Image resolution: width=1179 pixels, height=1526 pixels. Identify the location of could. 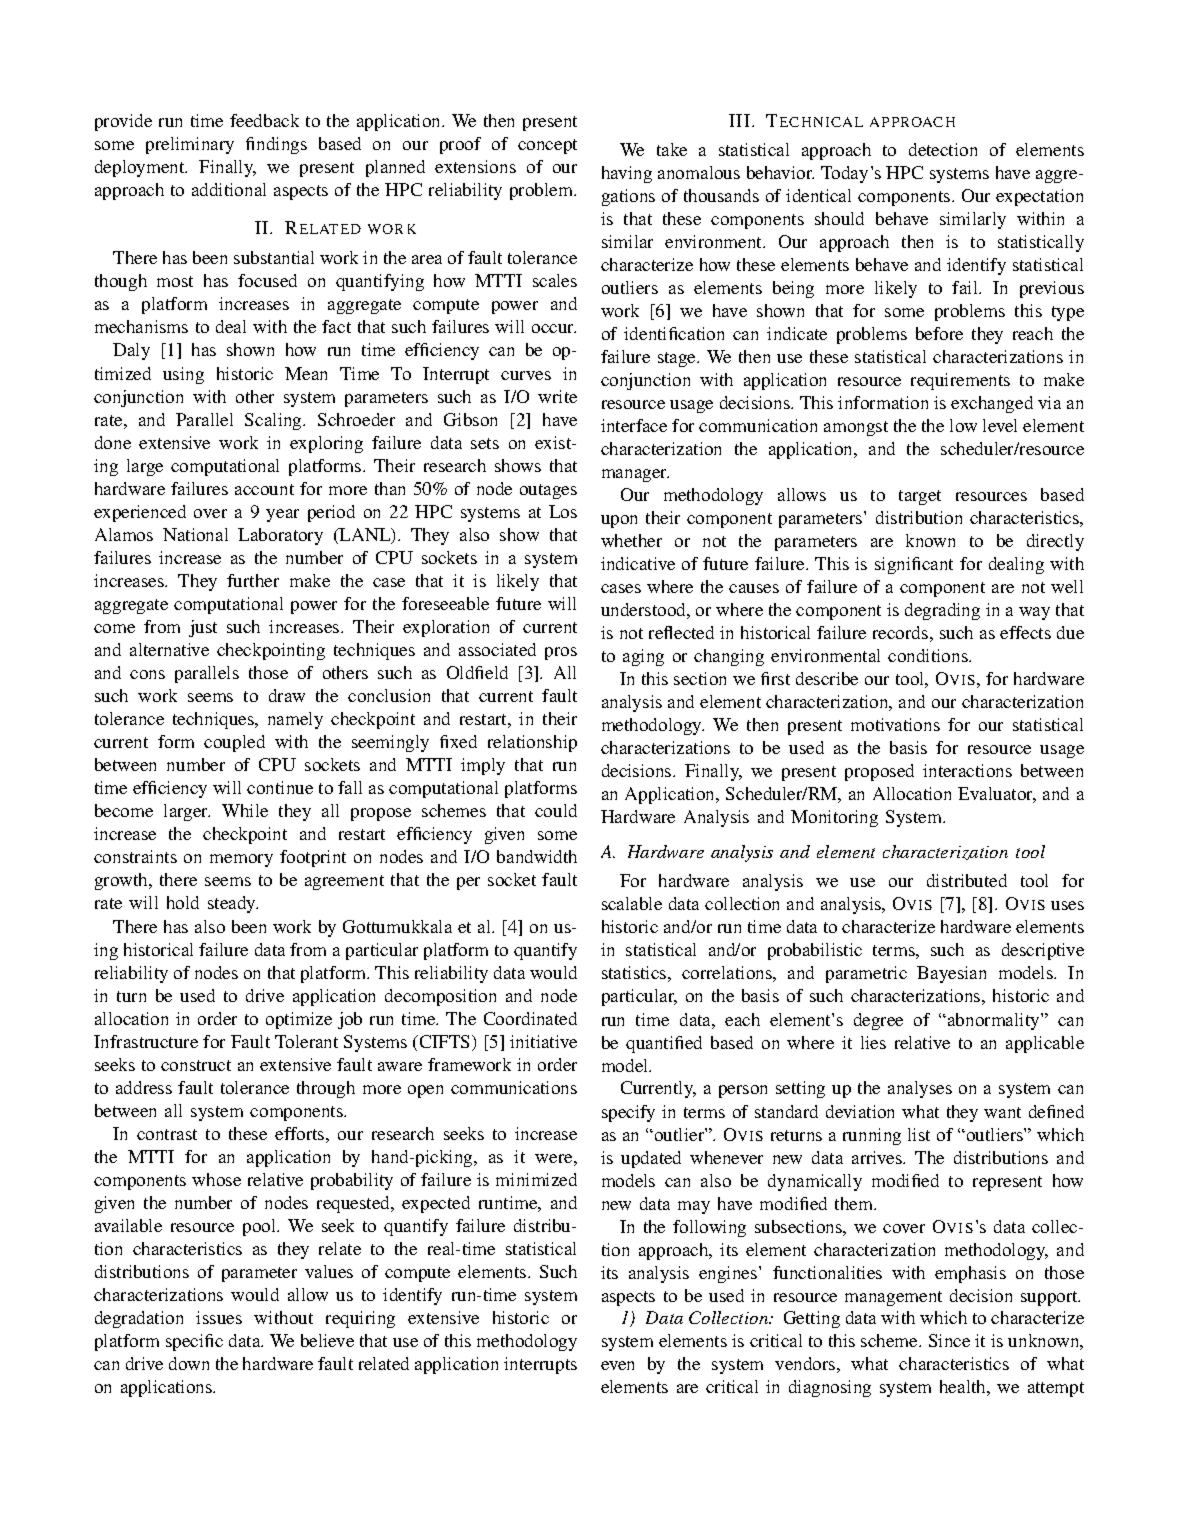
(556, 810).
